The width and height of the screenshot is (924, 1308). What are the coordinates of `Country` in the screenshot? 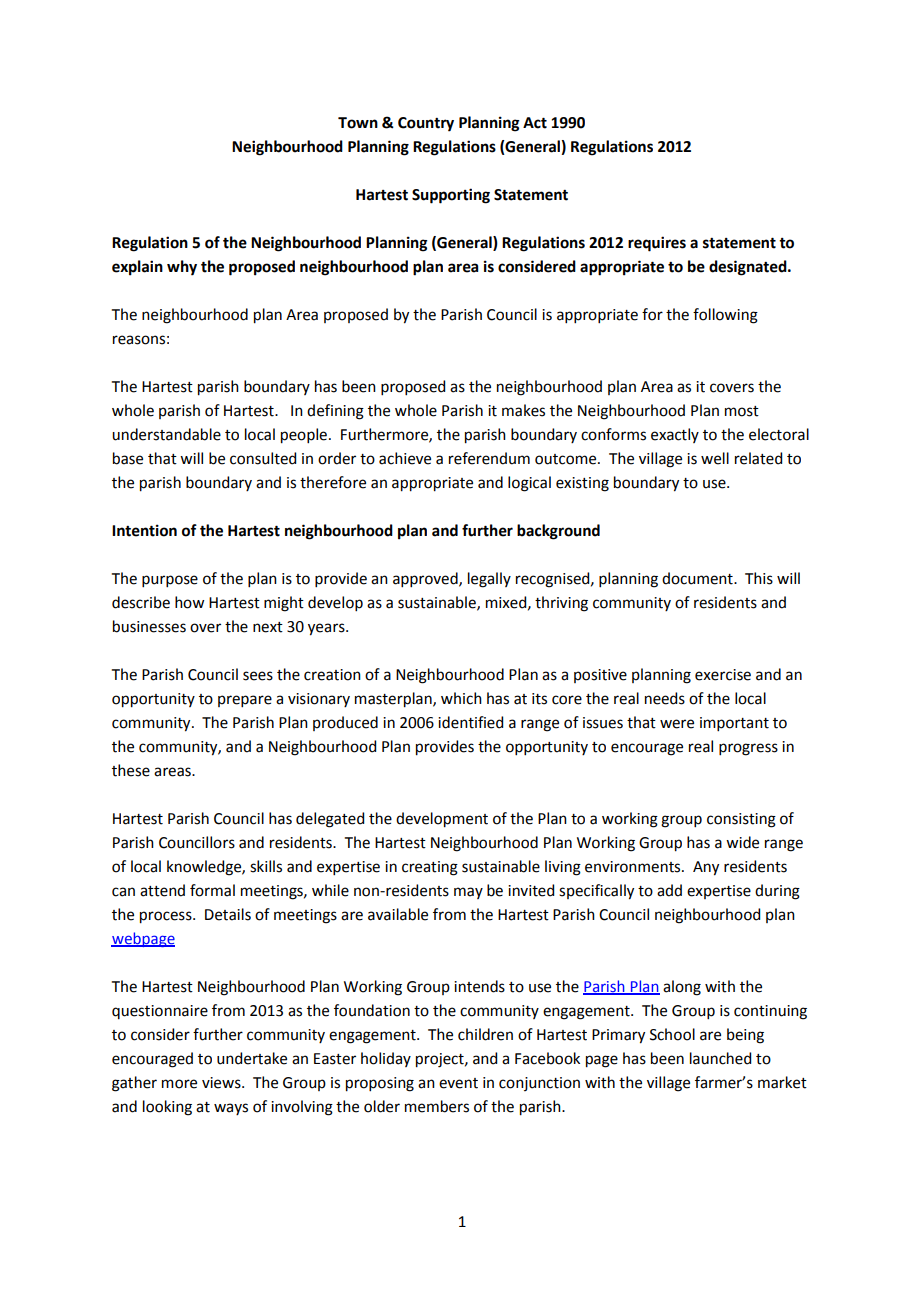 It's located at (426, 124).
